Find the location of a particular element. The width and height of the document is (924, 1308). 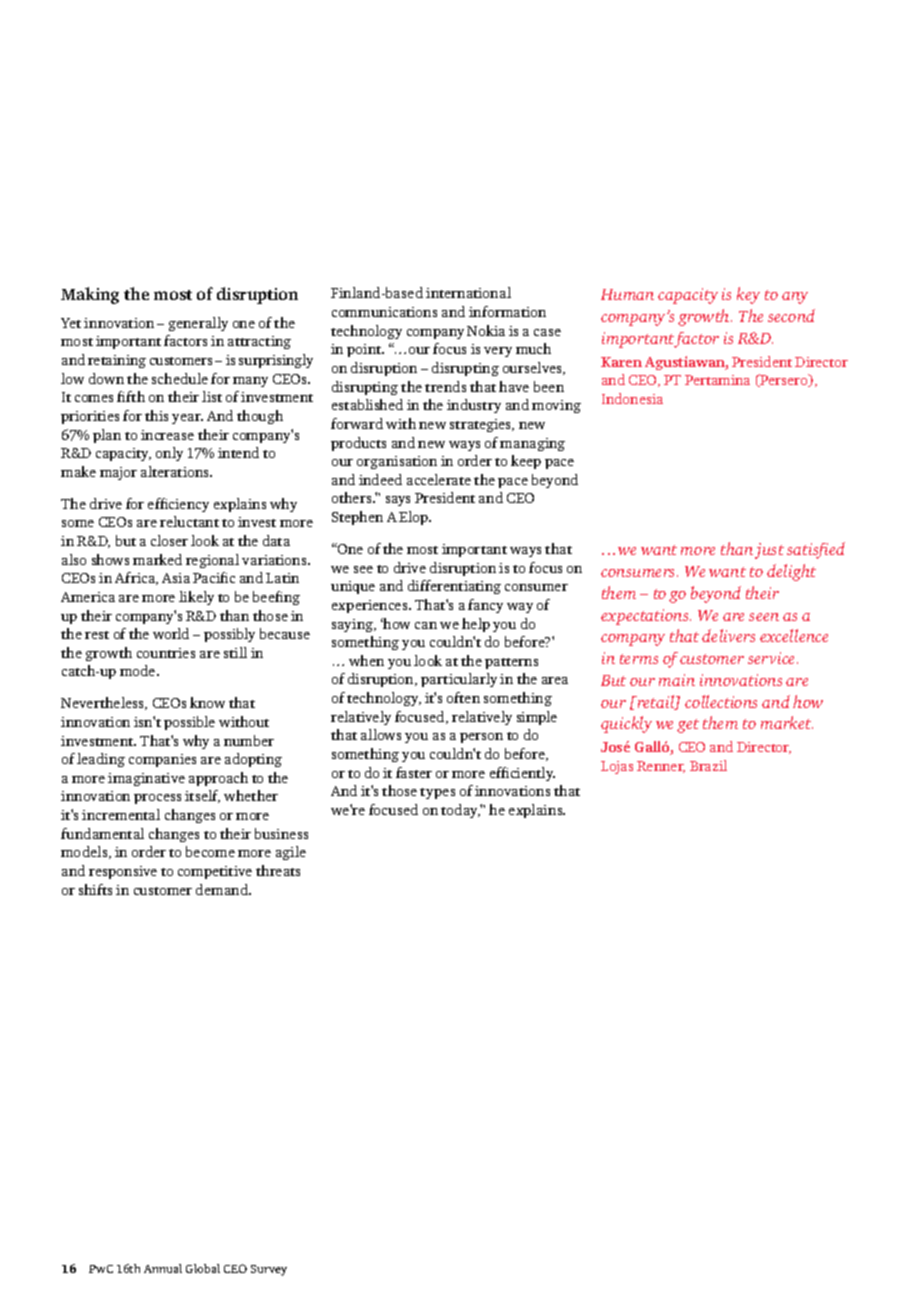

responsive is located at coordinates (123, 872).
